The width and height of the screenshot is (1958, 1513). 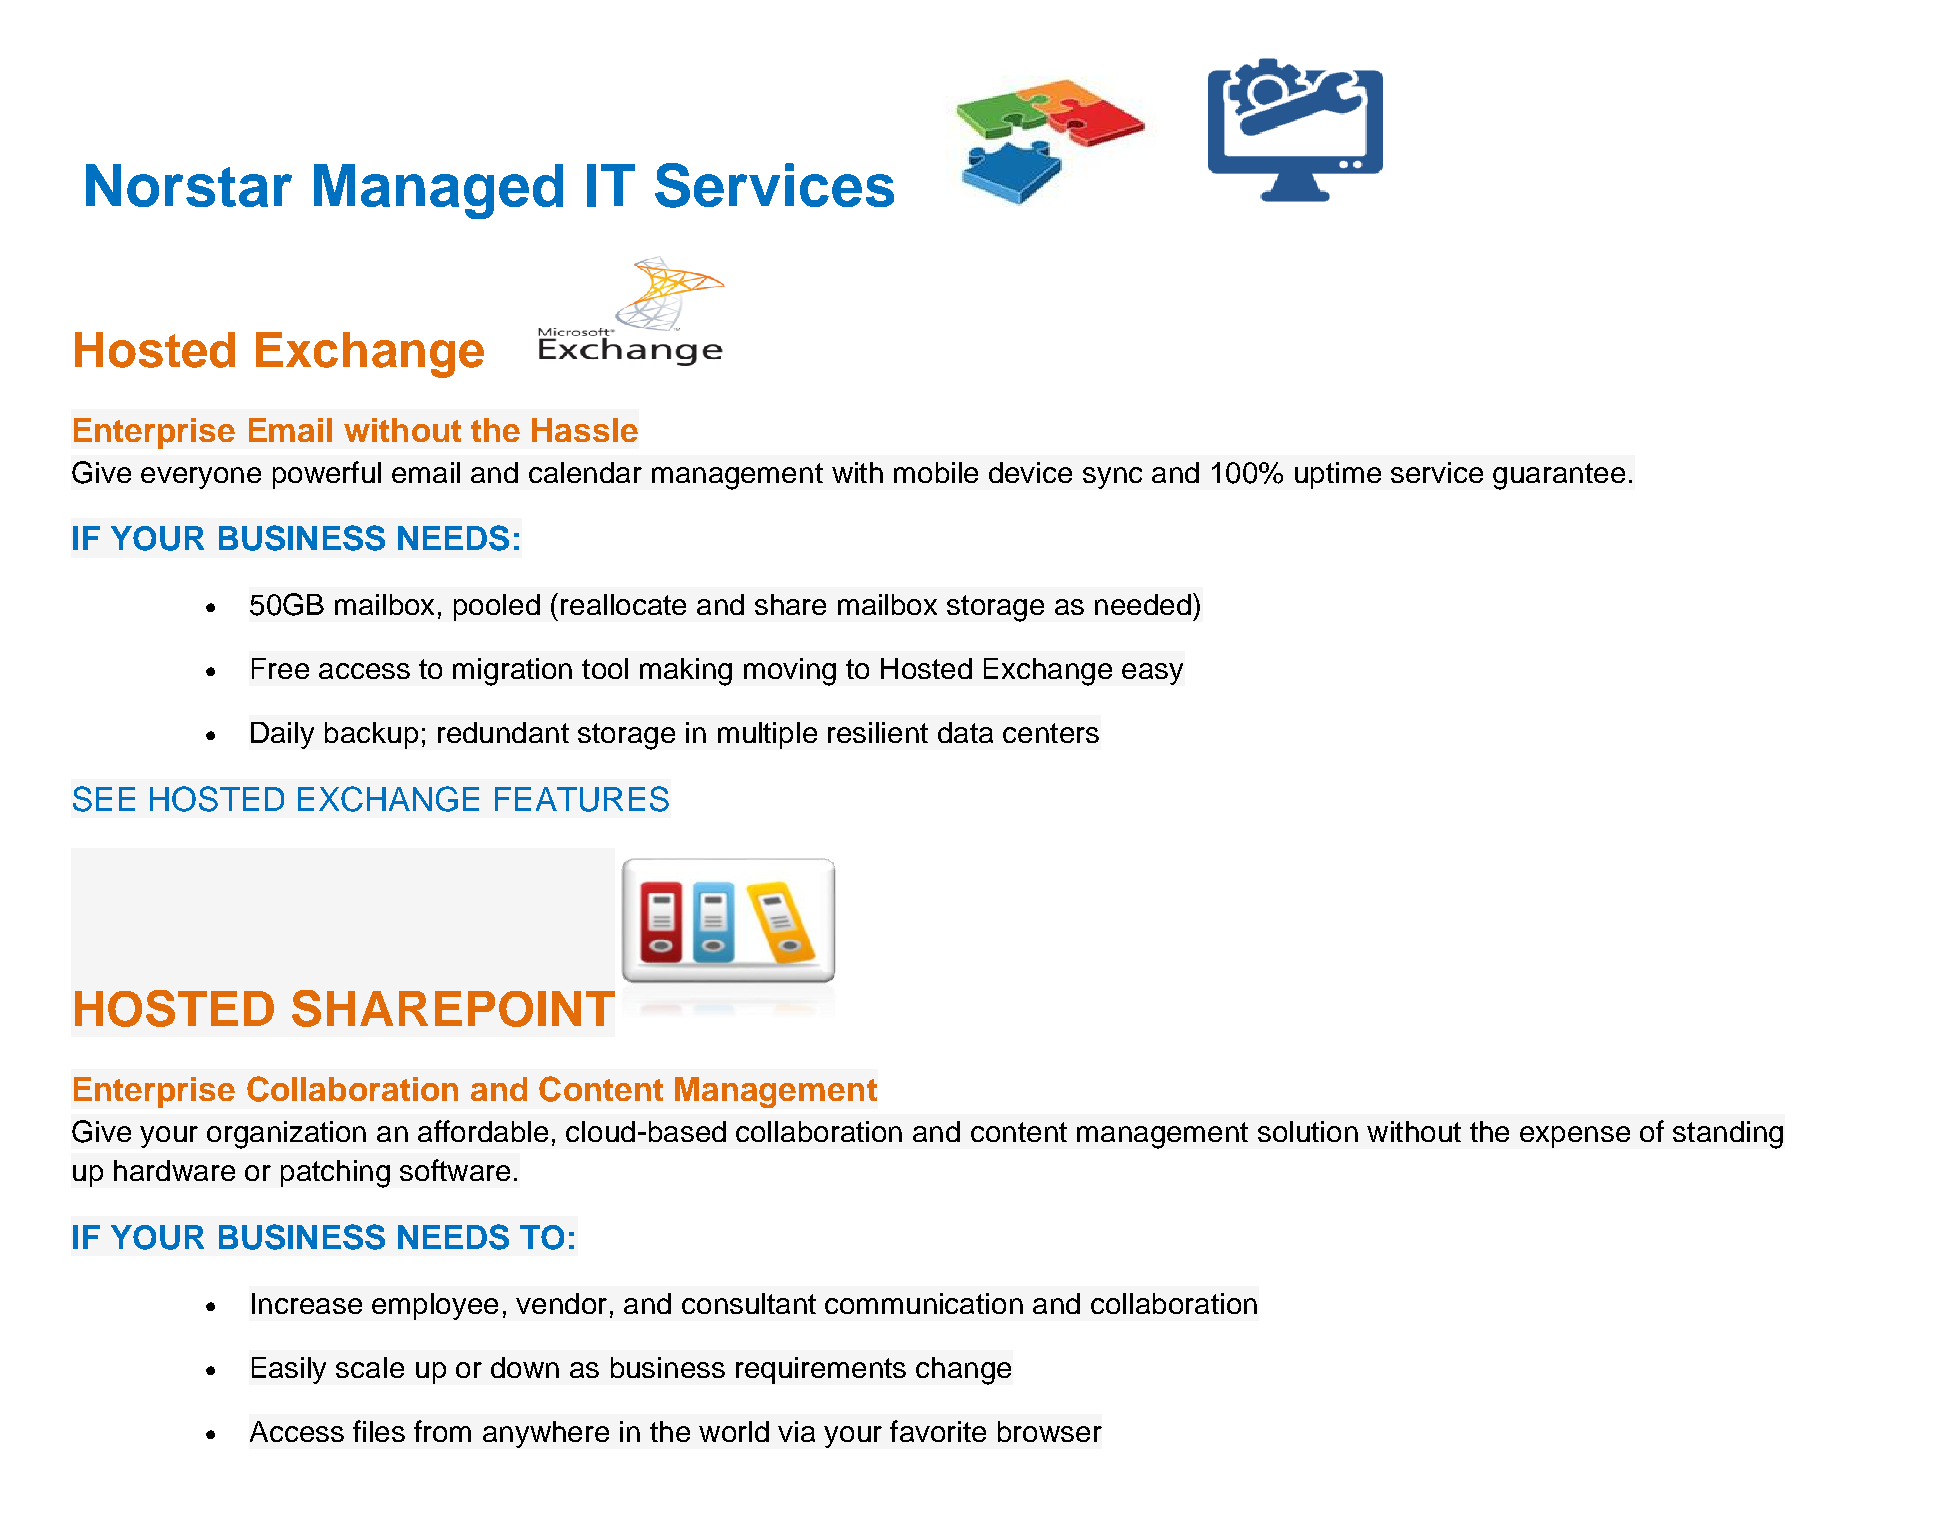 What do you see at coordinates (1143, 604) in the screenshot?
I see `needed` at bounding box center [1143, 604].
